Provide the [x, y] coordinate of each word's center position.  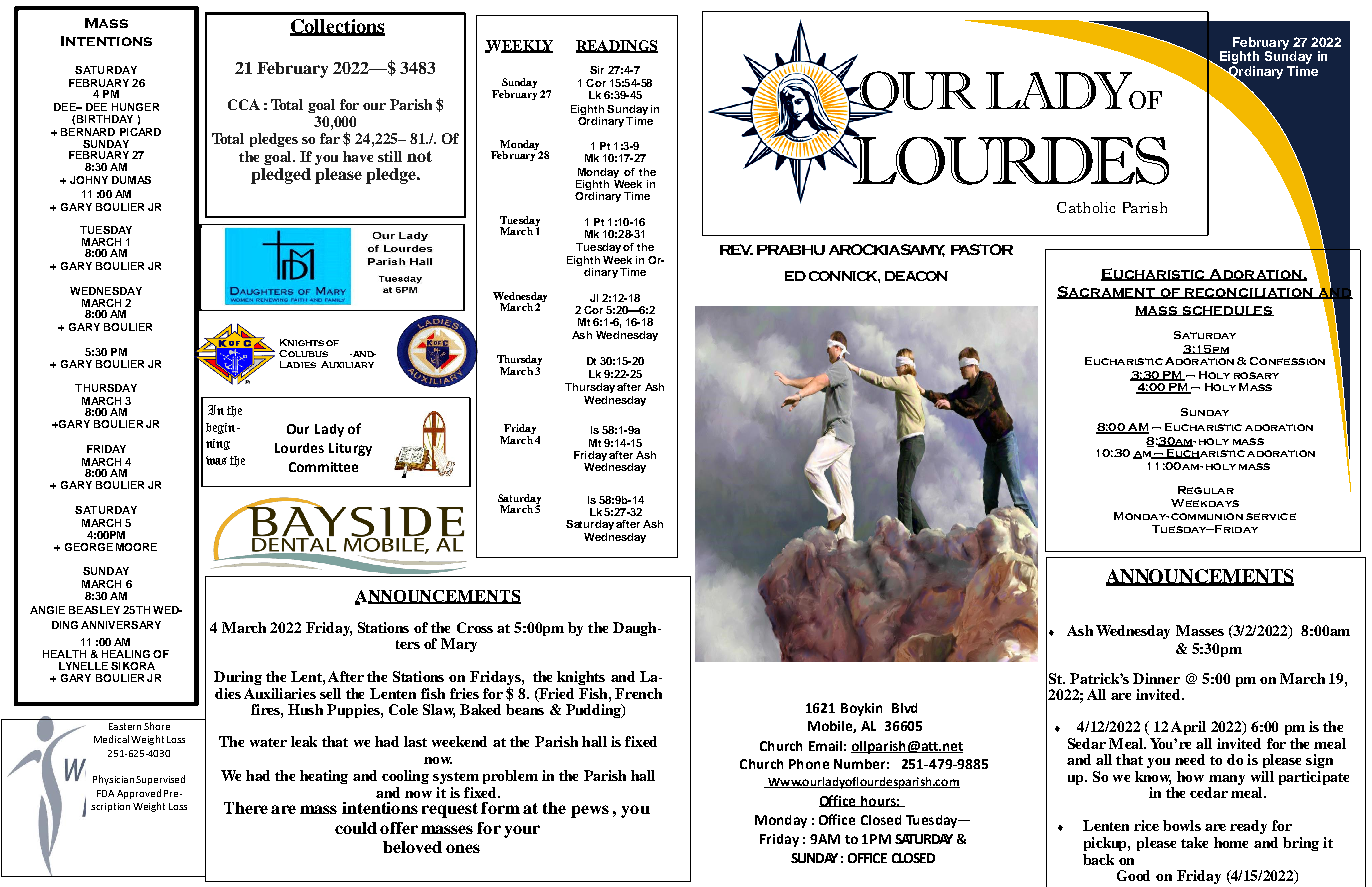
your [522, 831]
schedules [1227, 311]
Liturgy [350, 449]
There [246, 808]
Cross [475, 627]
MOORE [136, 547]
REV [736, 249]
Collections [337, 27]
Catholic [1086, 207]
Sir [597, 70]
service [1271, 516]
